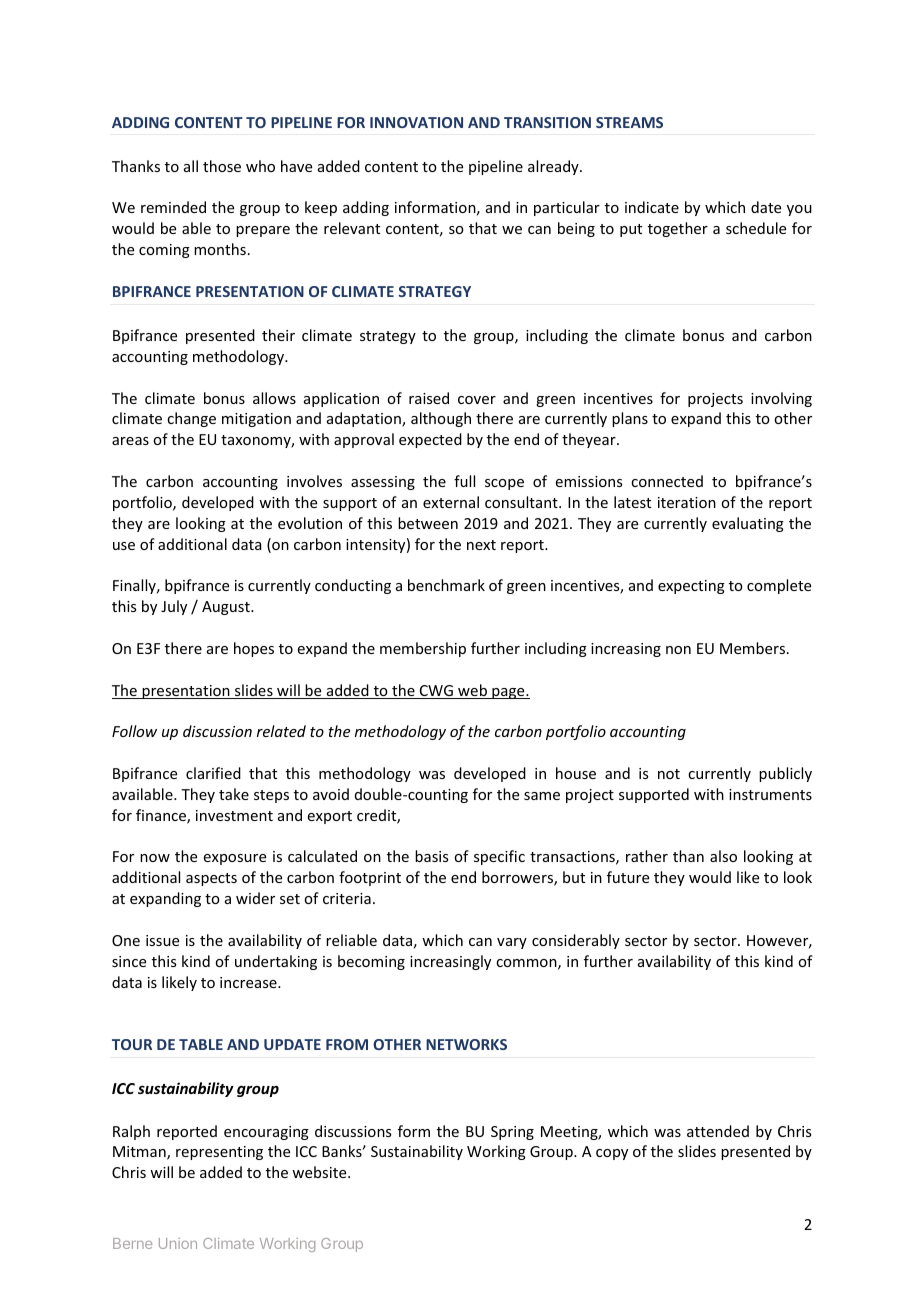 This image has width=924, height=1308. What do you see at coordinates (222, 166) in the image?
I see `those` at bounding box center [222, 166].
